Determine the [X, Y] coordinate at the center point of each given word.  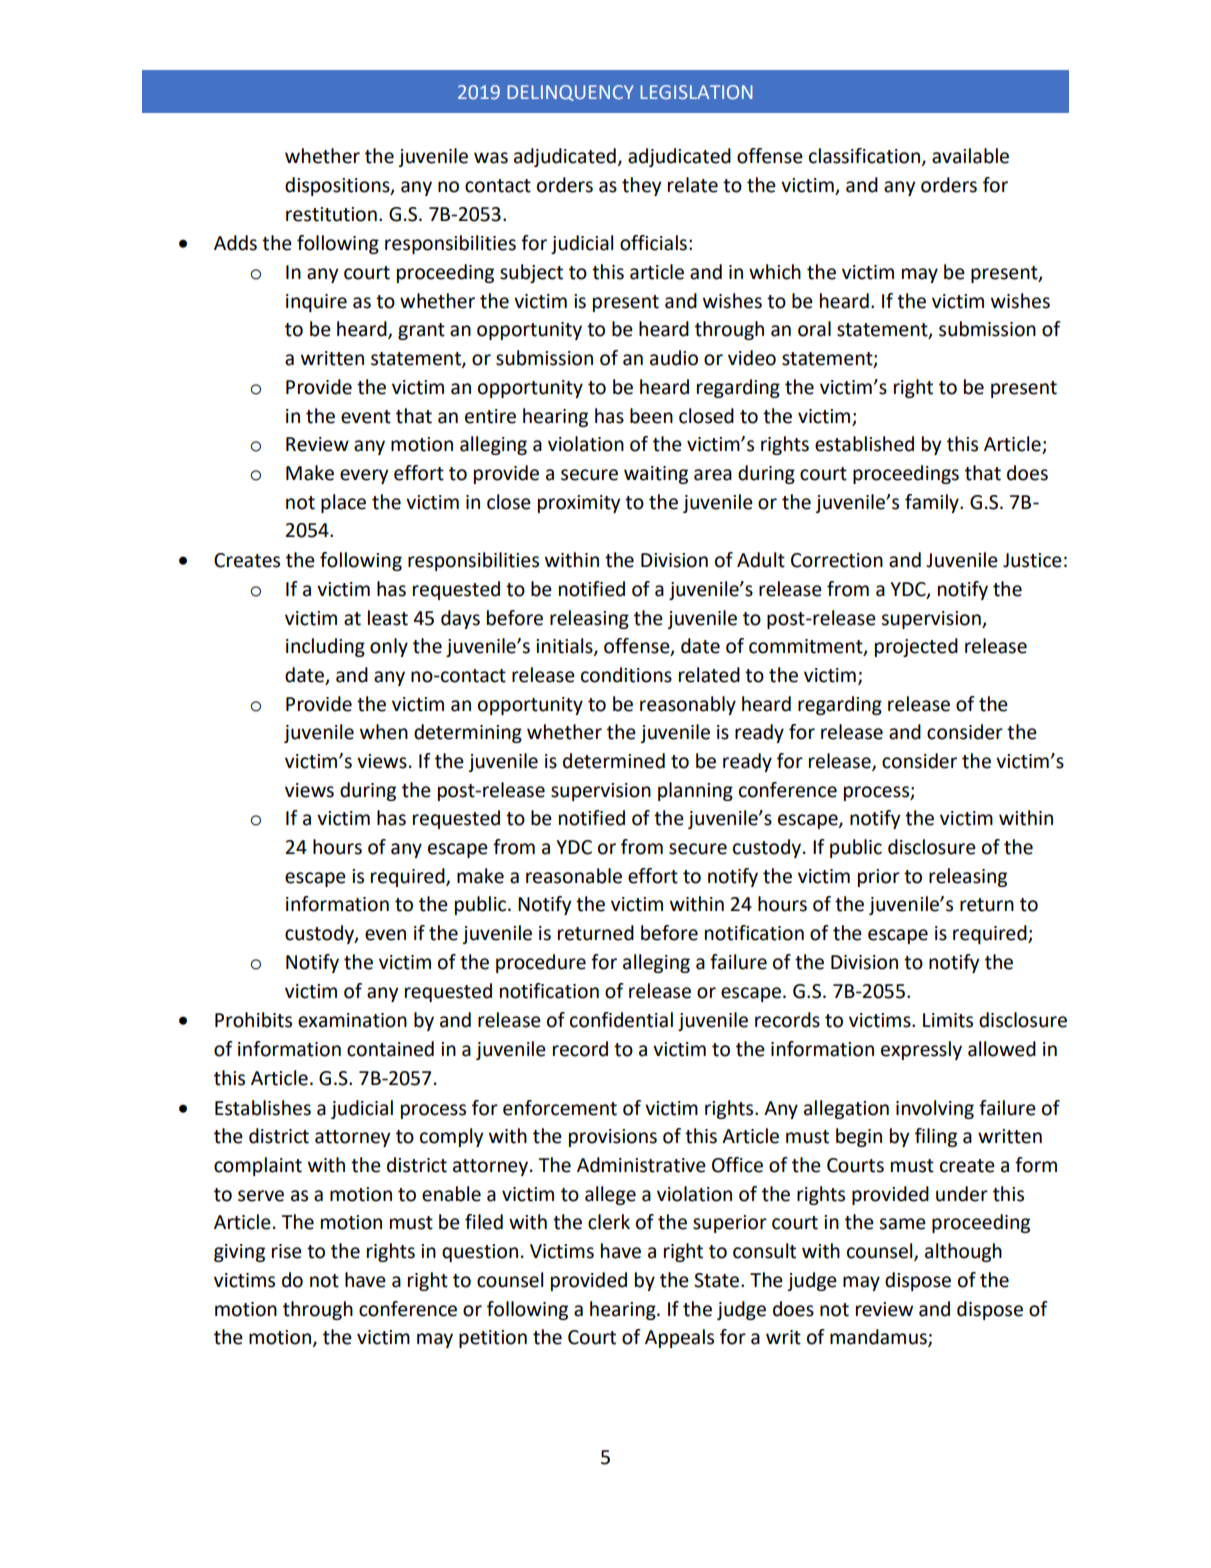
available [970, 156]
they [642, 186]
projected [916, 647]
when [384, 732]
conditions [626, 675]
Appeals [679, 1338]
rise [287, 1251]
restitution [331, 214]
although [963, 1252]
